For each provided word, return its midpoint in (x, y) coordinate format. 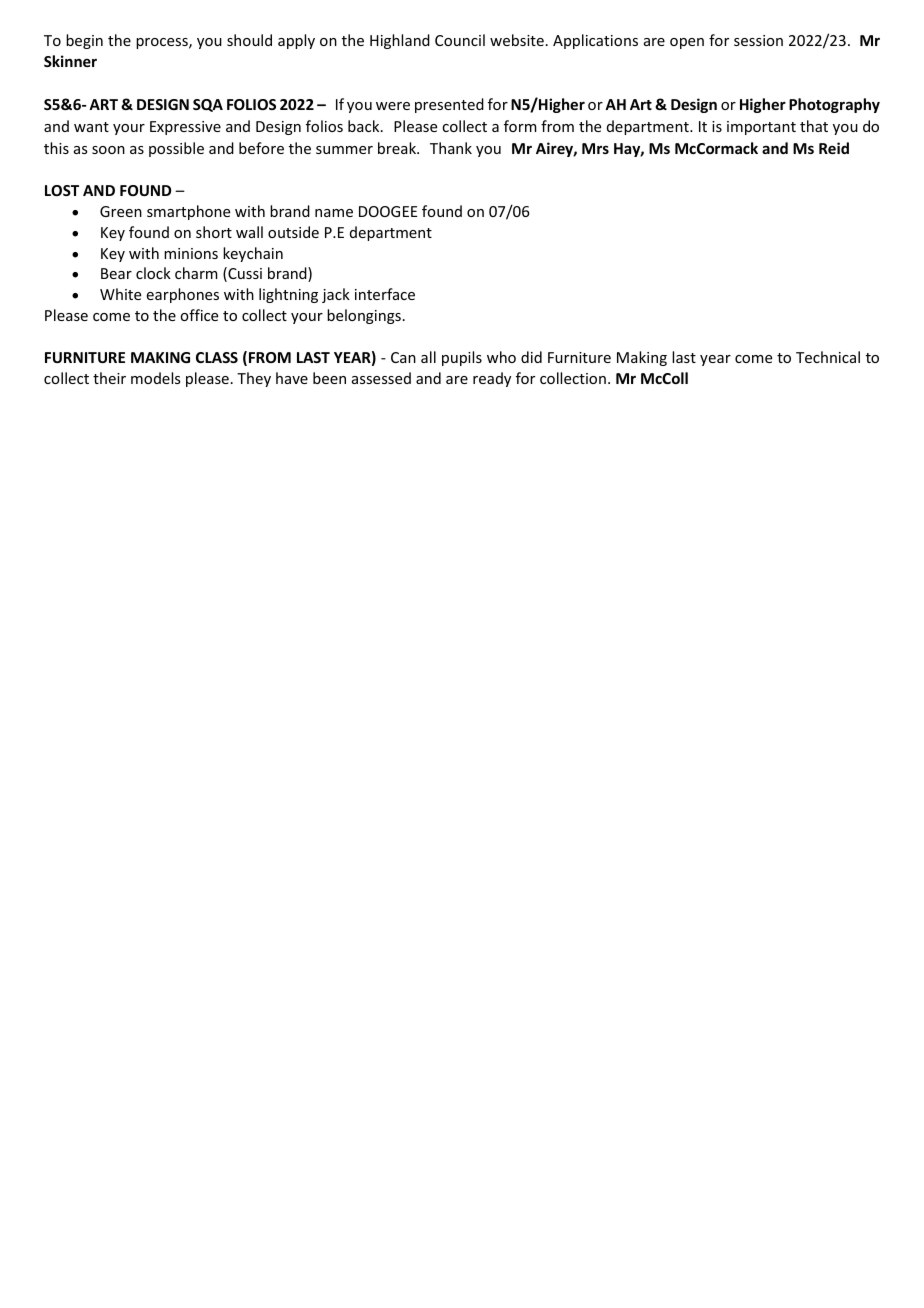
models (155, 378)
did (531, 357)
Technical (828, 357)
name (334, 213)
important (761, 128)
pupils (462, 358)
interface (385, 294)
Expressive (185, 128)
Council (460, 40)
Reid (834, 148)
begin (84, 41)
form (520, 126)
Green (121, 211)
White (120, 294)
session (758, 40)
